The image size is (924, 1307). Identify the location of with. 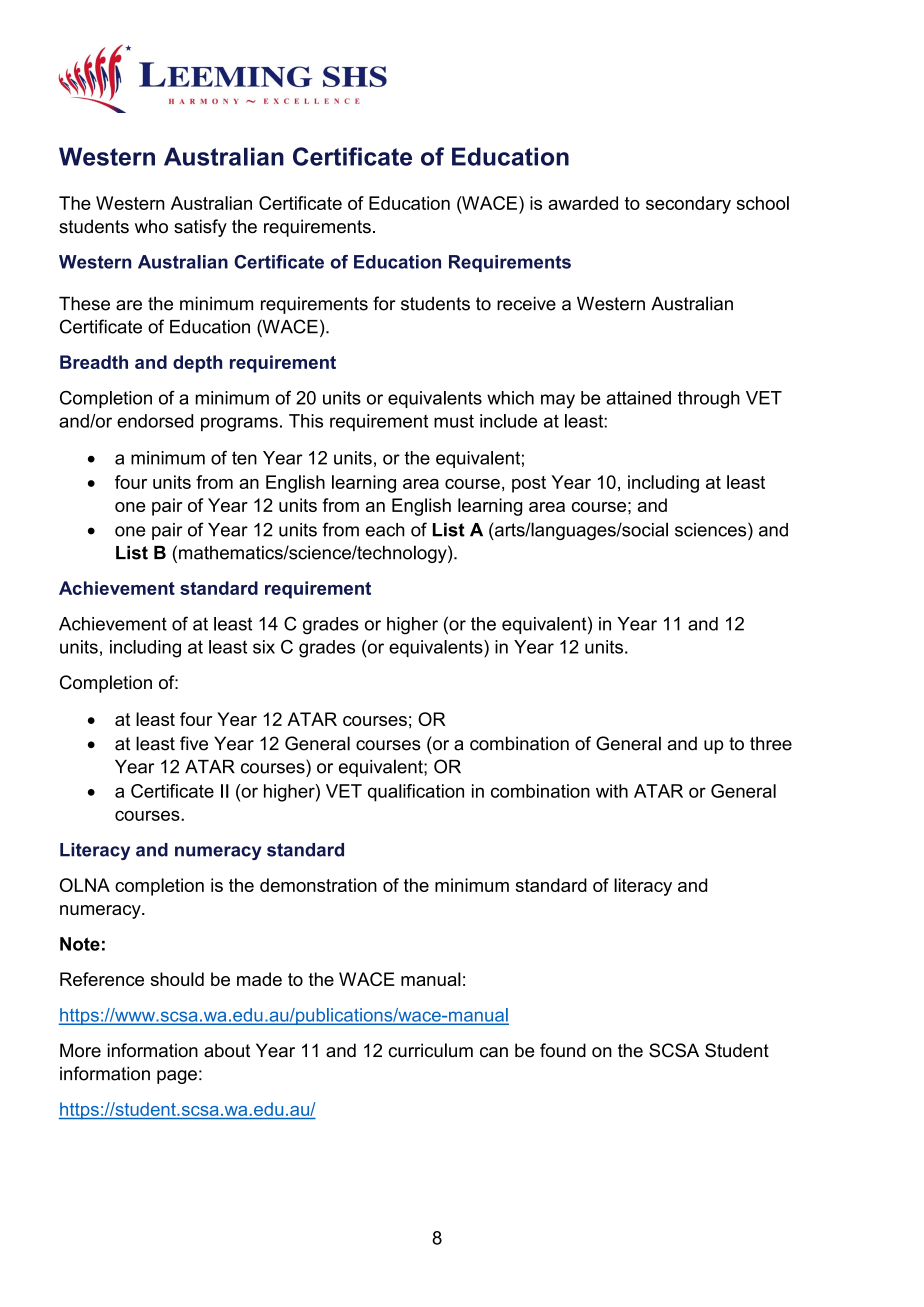
(612, 791).
